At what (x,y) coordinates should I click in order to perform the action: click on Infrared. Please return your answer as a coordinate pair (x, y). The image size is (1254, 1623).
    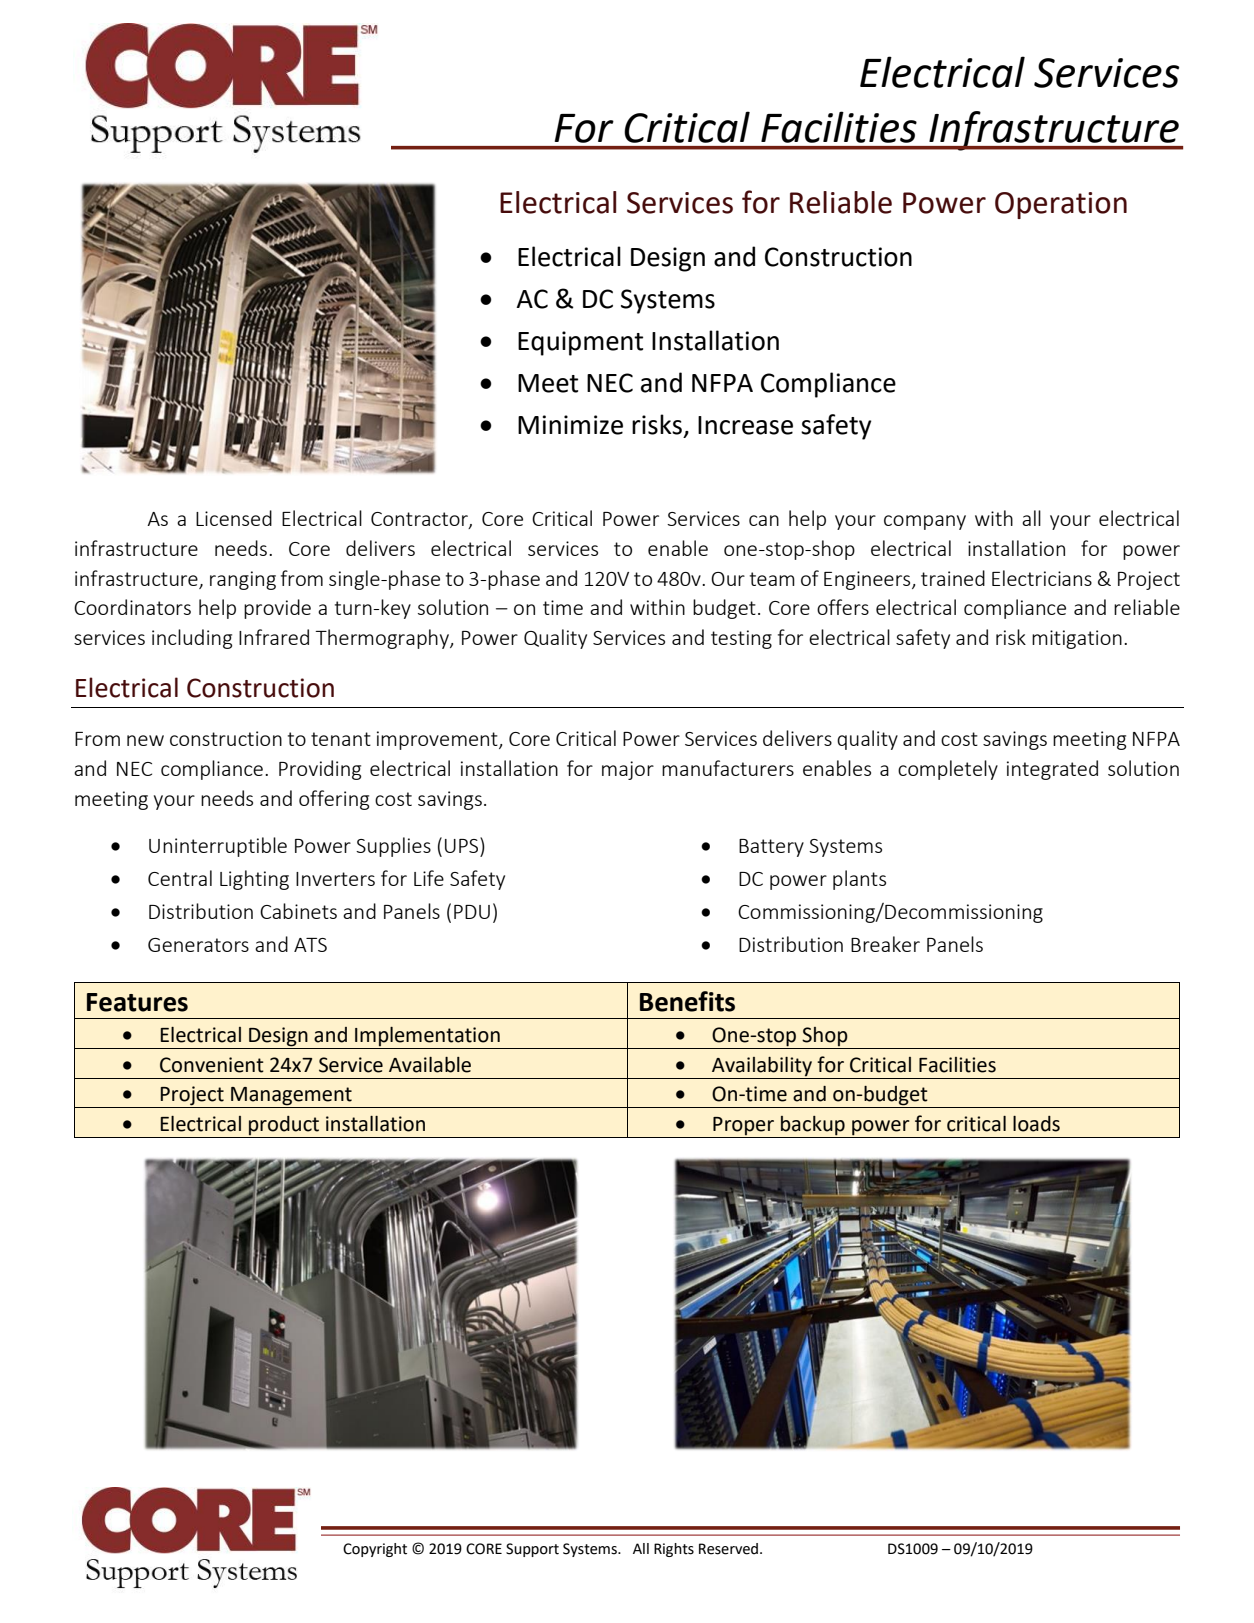
    Looking at the image, I should click on (274, 637).
